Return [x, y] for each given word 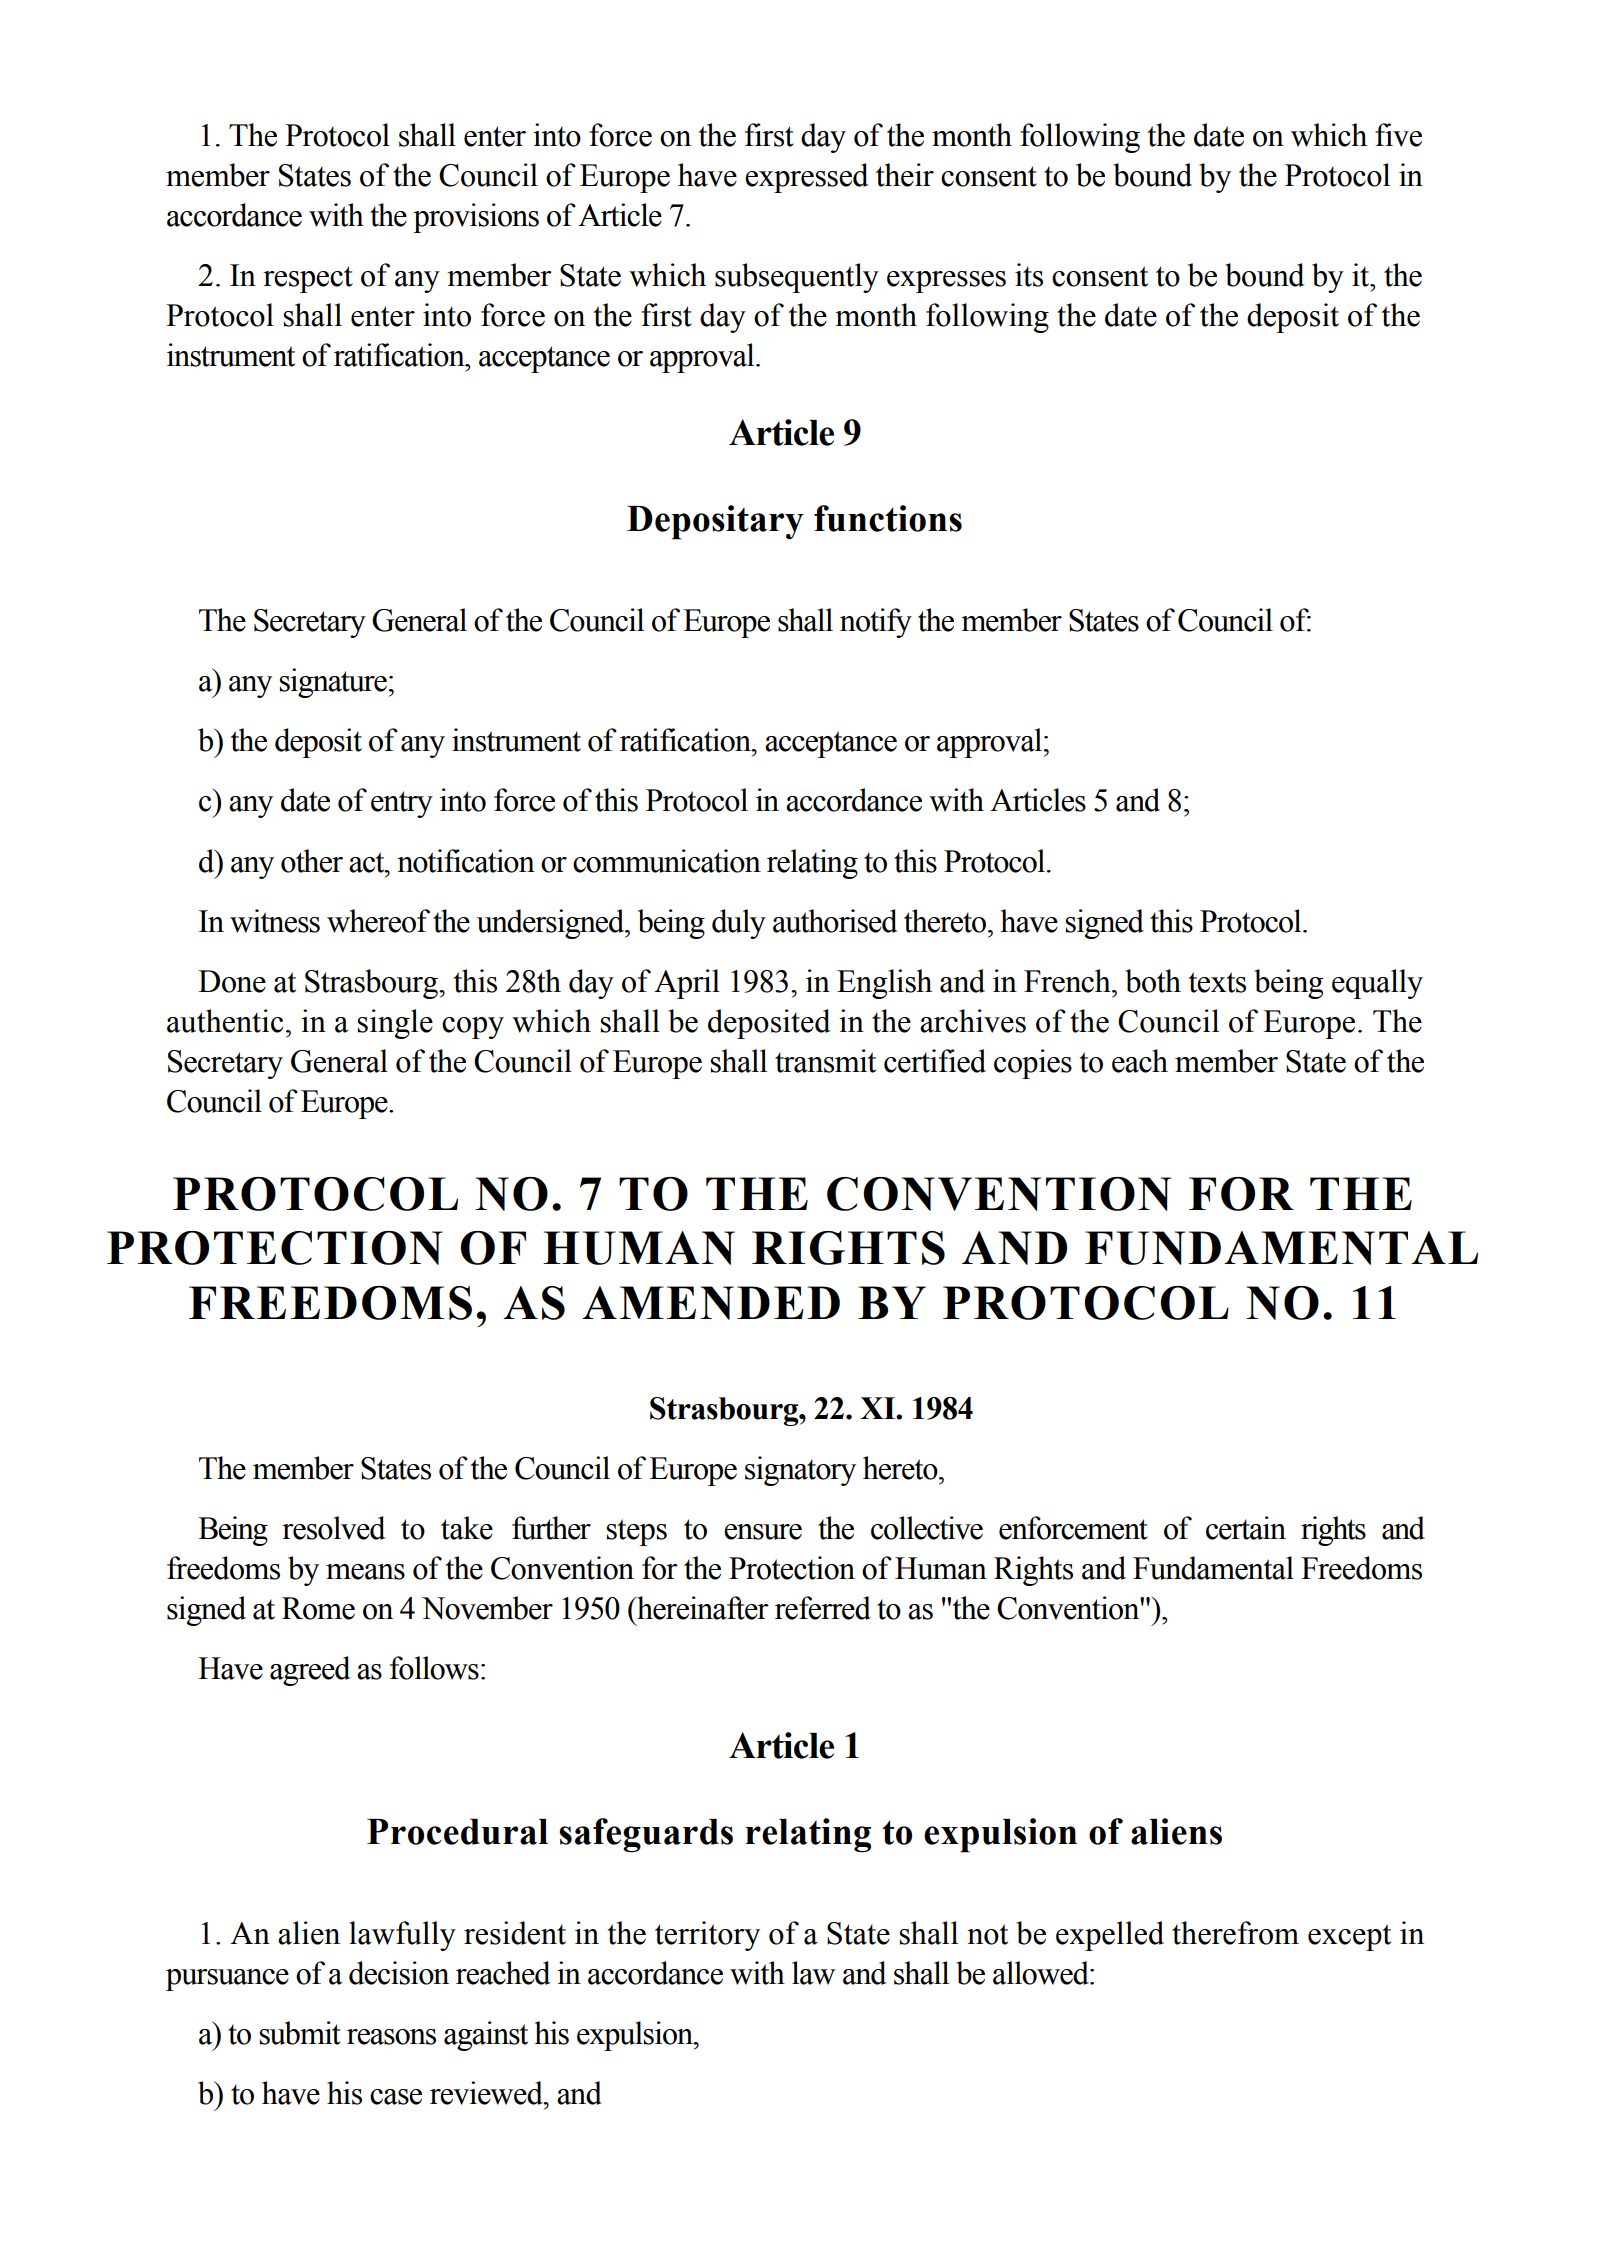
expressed [806, 178]
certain [1246, 1528]
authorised [835, 921]
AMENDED [711, 1303]
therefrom [1235, 1933]
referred [823, 1608]
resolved [333, 1528]
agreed [310, 1671]
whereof [378, 921]
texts [1217, 982]
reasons [391, 2037]
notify [876, 623]
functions [888, 518]
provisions [476, 218]
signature [333, 683]
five [1398, 135]
